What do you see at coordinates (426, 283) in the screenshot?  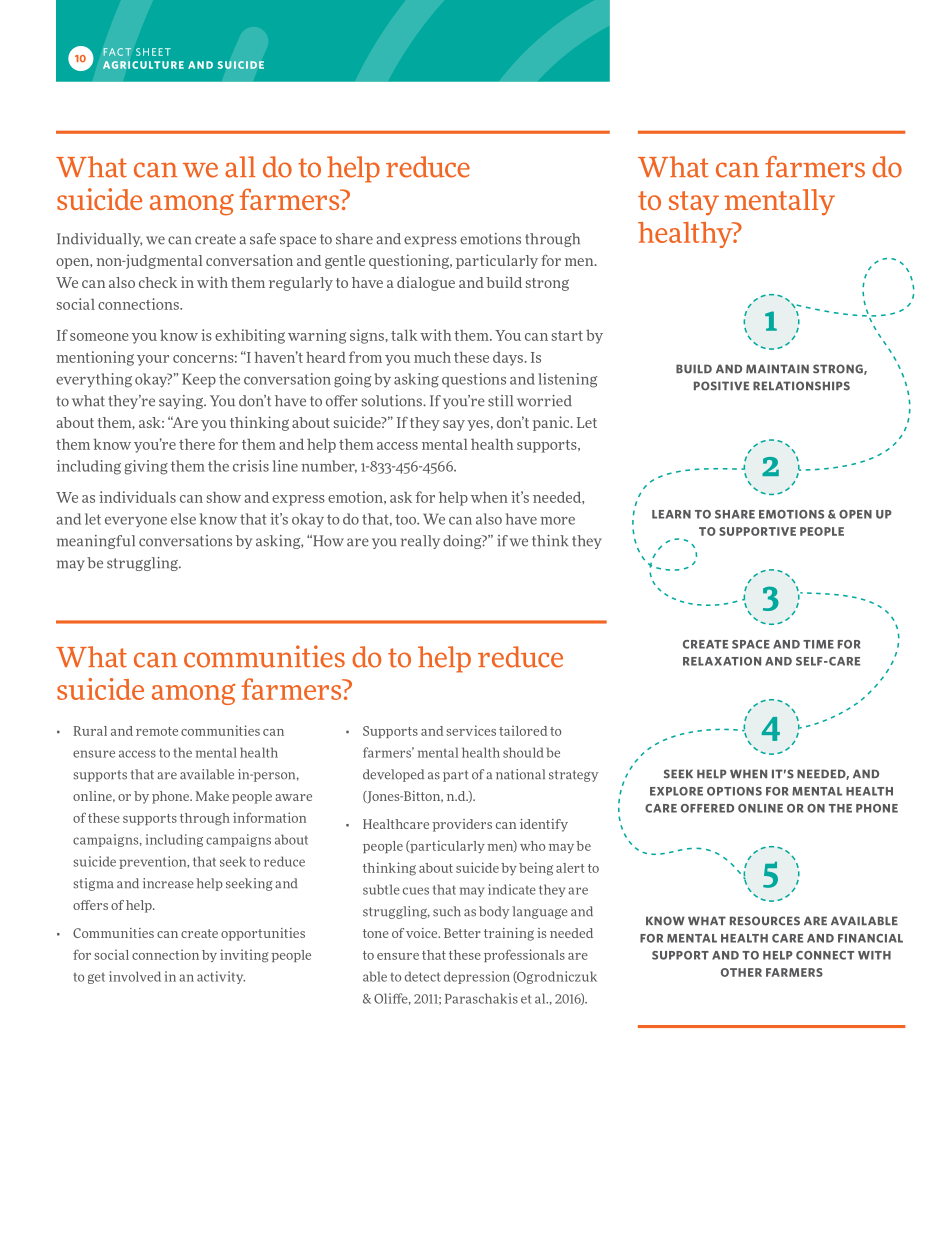 I see `dialogue` at bounding box center [426, 283].
